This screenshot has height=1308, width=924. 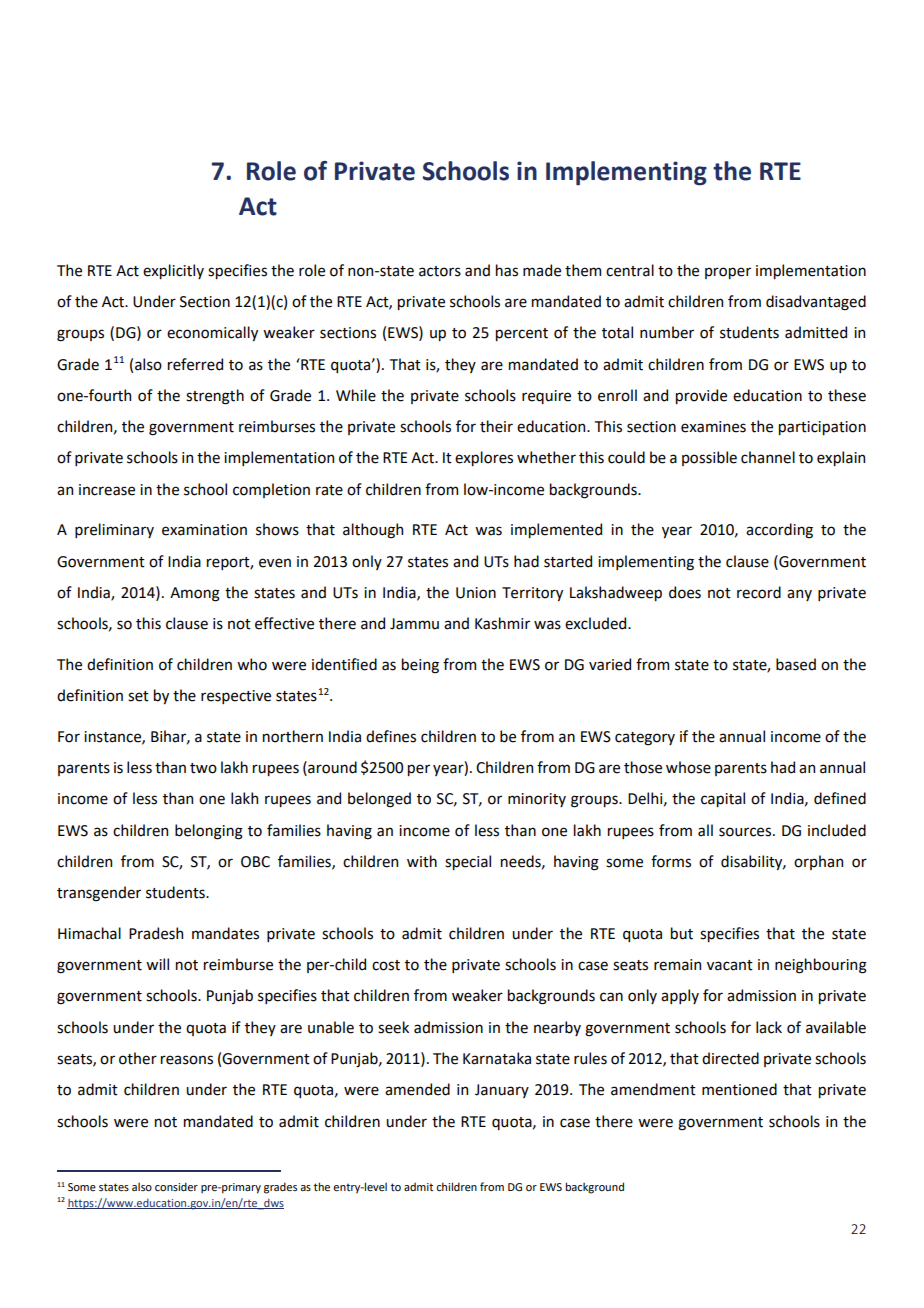 I want to click on actors, so click(x=440, y=271).
